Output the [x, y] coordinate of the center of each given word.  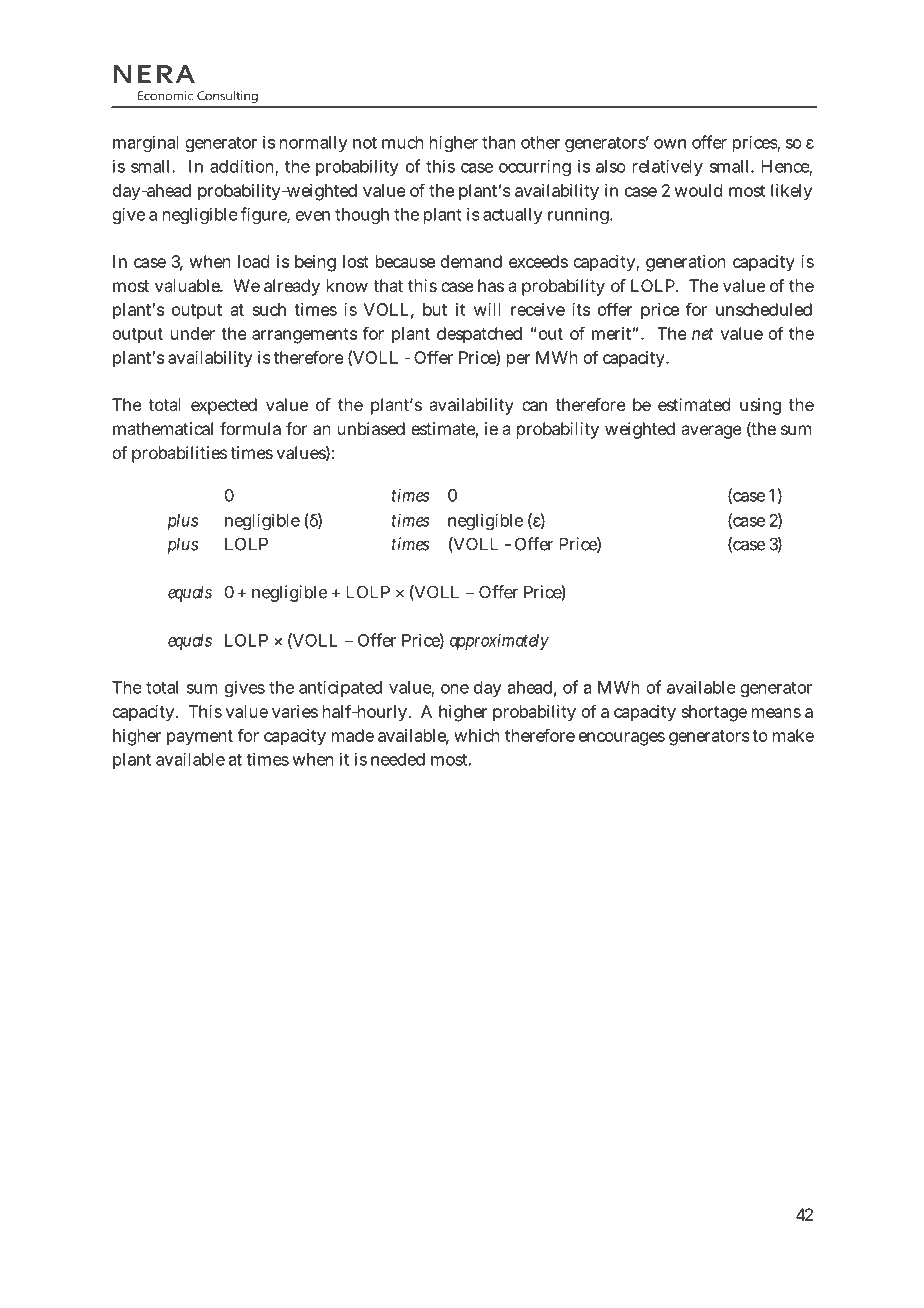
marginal [146, 144]
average [711, 432]
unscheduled [764, 309]
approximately [499, 642]
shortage [714, 713]
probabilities [179, 454]
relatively [668, 168]
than [499, 142]
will [487, 309]
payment [200, 738]
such [269, 309]
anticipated [340, 689]
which [477, 735]
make [793, 735]
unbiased [371, 428]
